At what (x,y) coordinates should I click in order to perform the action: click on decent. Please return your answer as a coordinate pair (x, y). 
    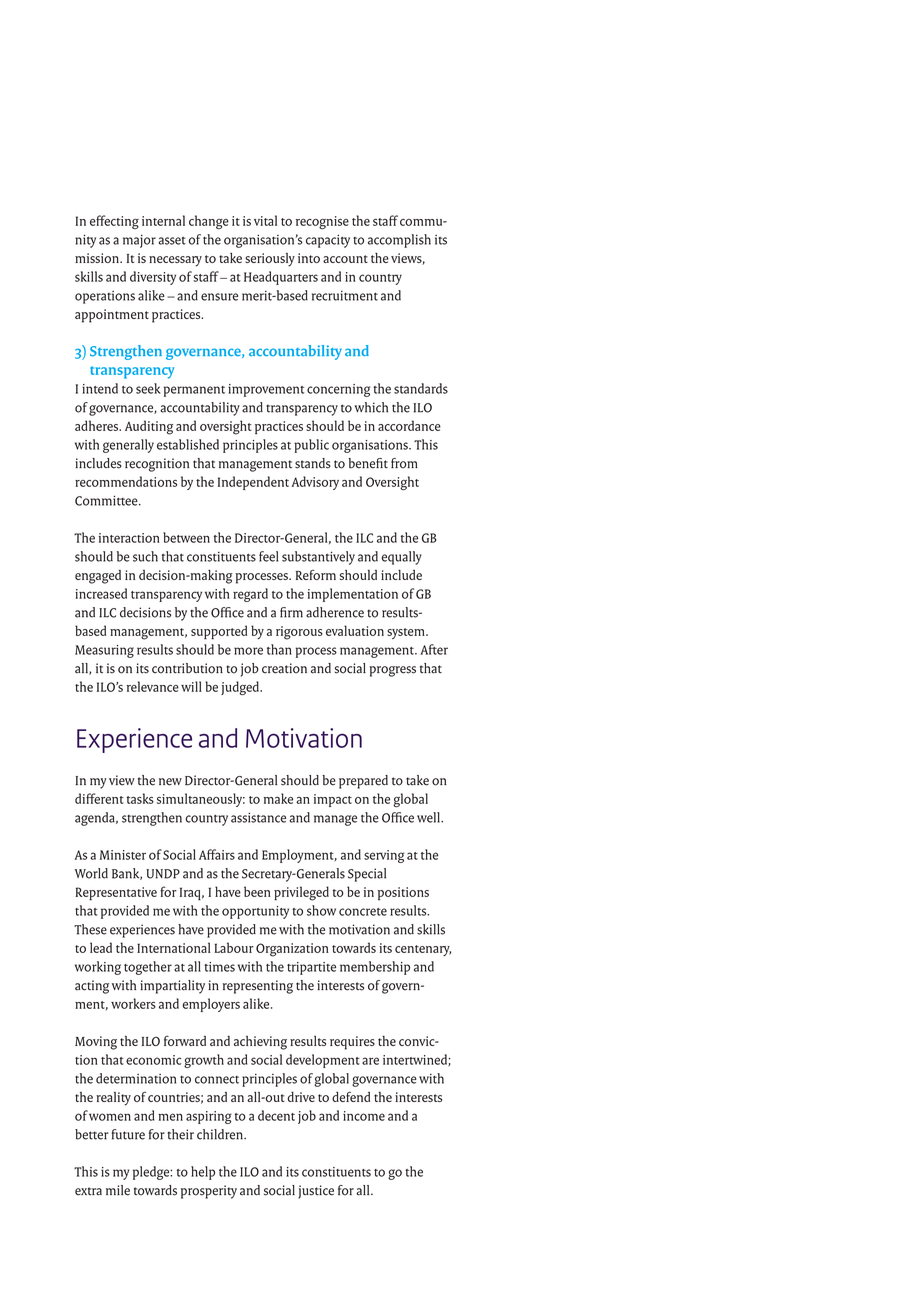
    Looking at the image, I should click on (276, 1115).
